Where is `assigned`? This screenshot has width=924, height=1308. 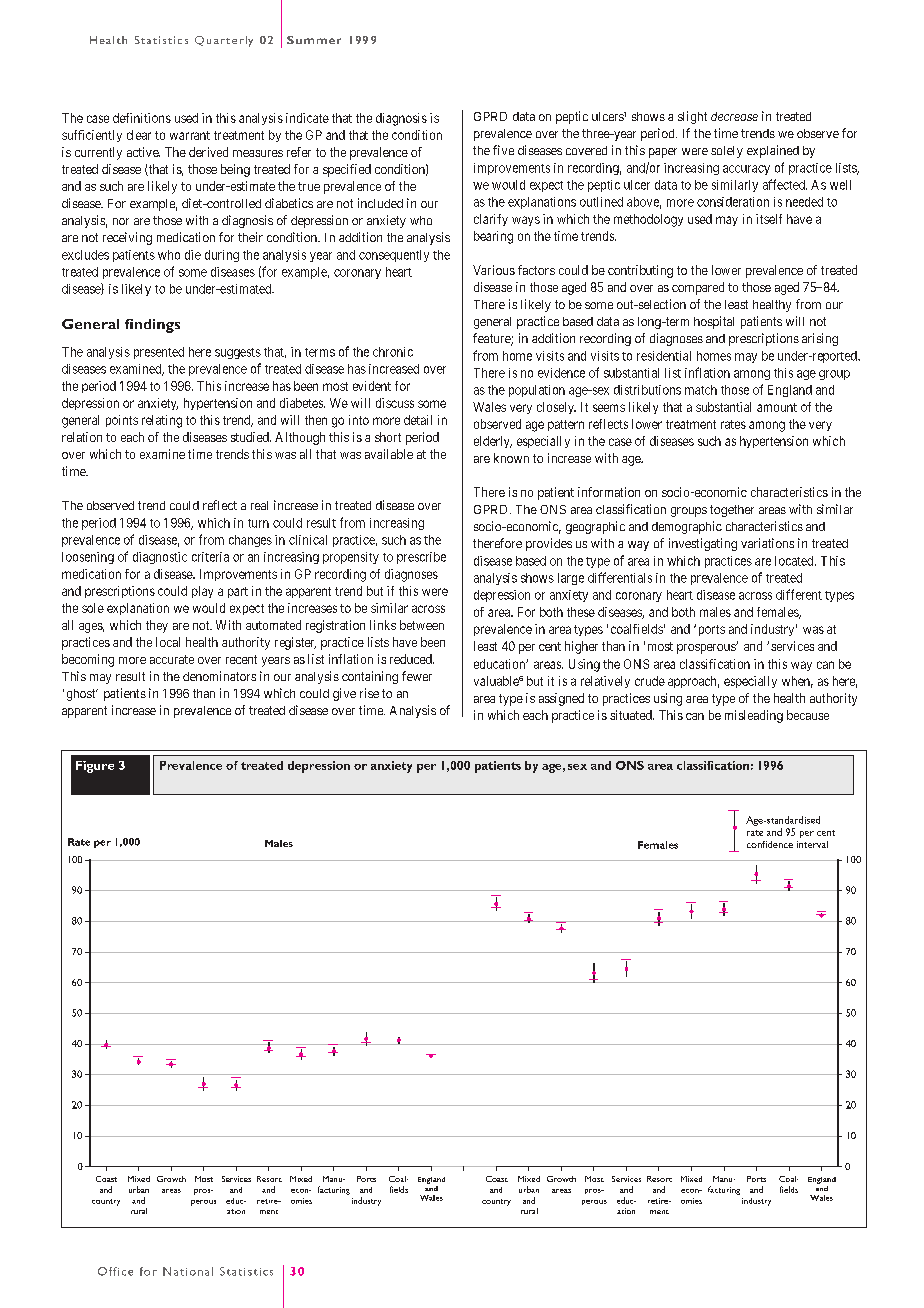
assigned is located at coordinates (561, 699).
